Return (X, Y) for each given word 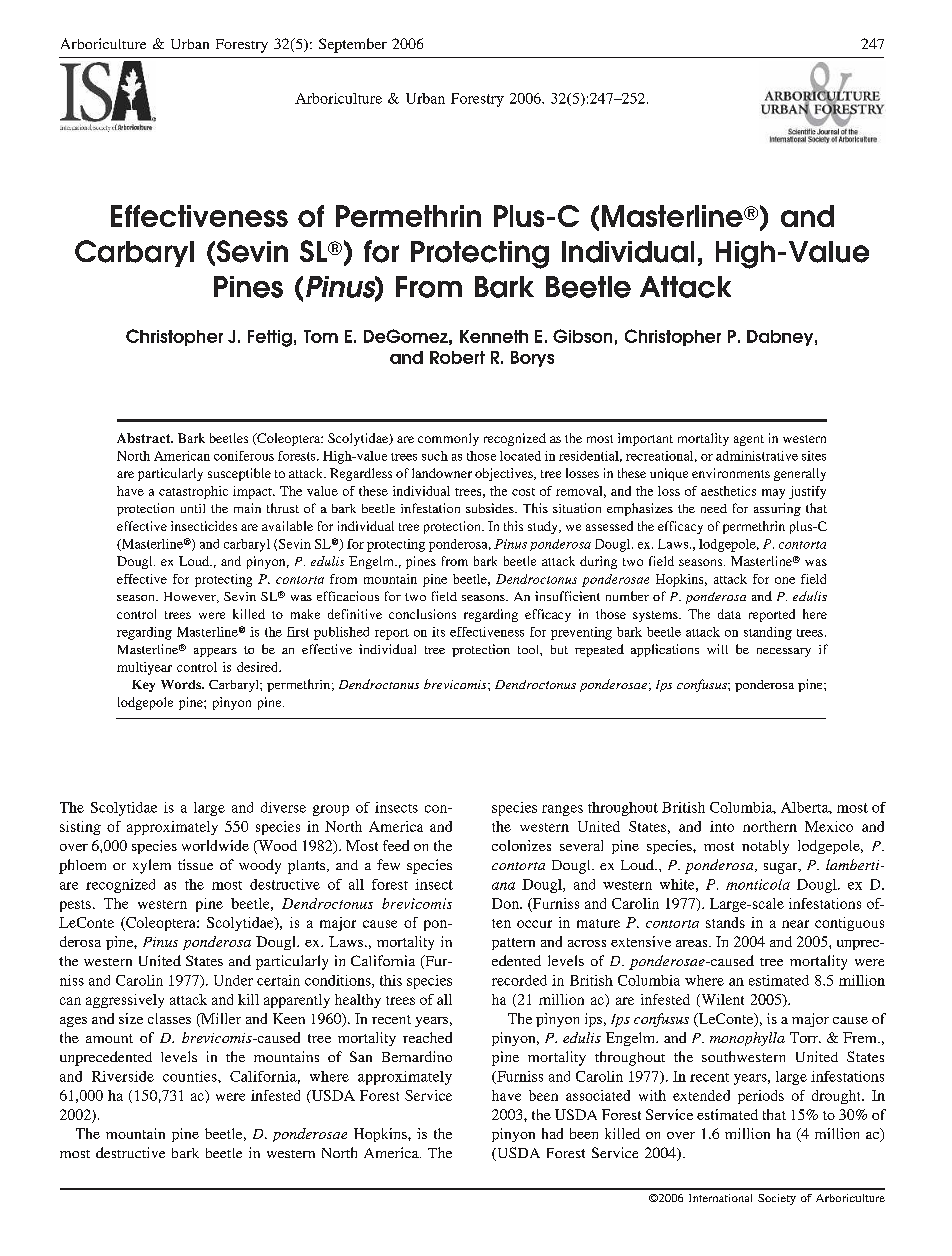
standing (768, 633)
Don (506, 903)
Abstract (145, 438)
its (438, 632)
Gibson (582, 336)
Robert (457, 357)
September (353, 45)
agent (749, 440)
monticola (758, 884)
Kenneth (494, 336)
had (552, 1133)
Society (777, 1199)
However (191, 597)
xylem (152, 866)
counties (191, 1076)
